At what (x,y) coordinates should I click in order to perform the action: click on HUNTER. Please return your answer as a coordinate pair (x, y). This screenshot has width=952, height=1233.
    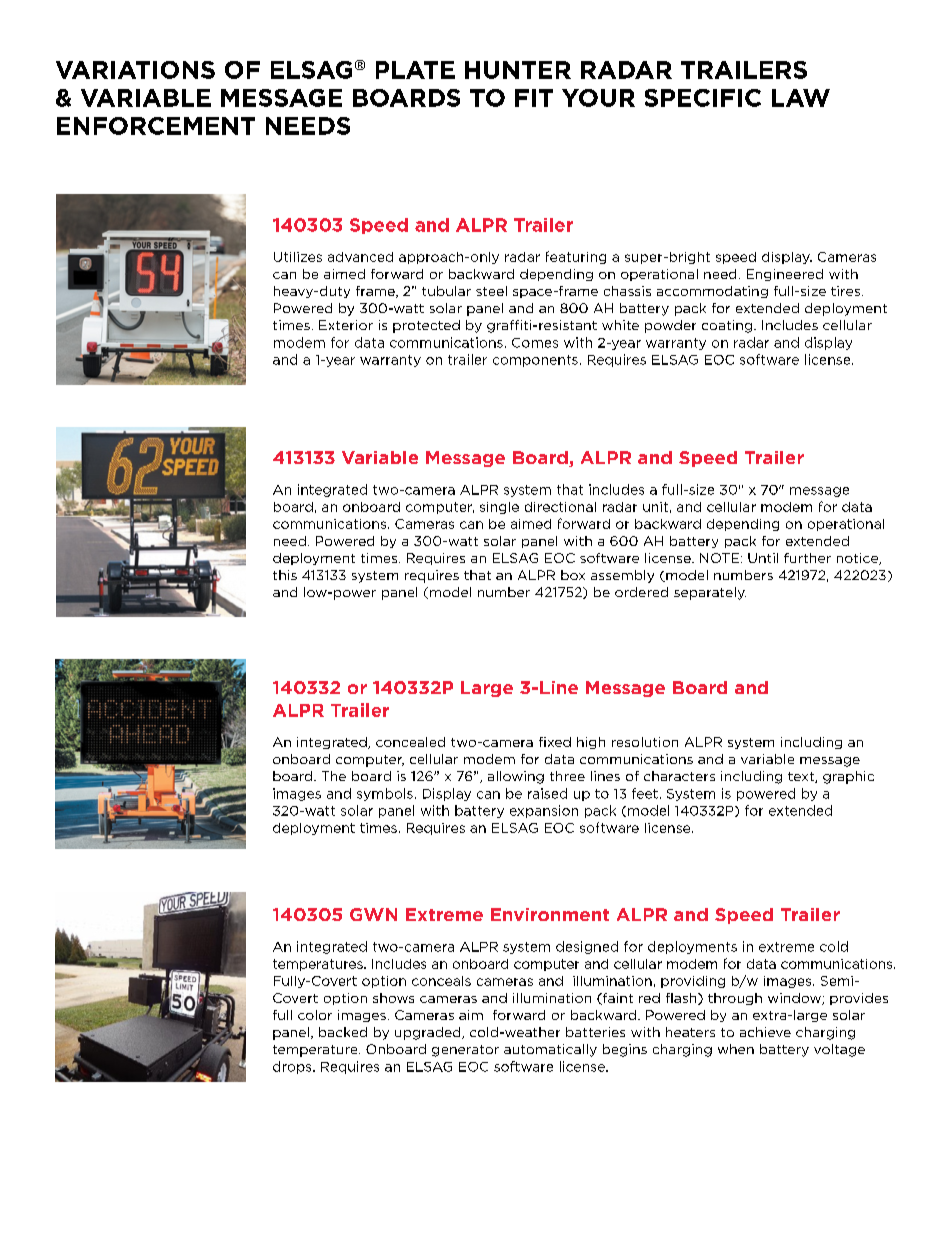
    Looking at the image, I should click on (518, 70).
